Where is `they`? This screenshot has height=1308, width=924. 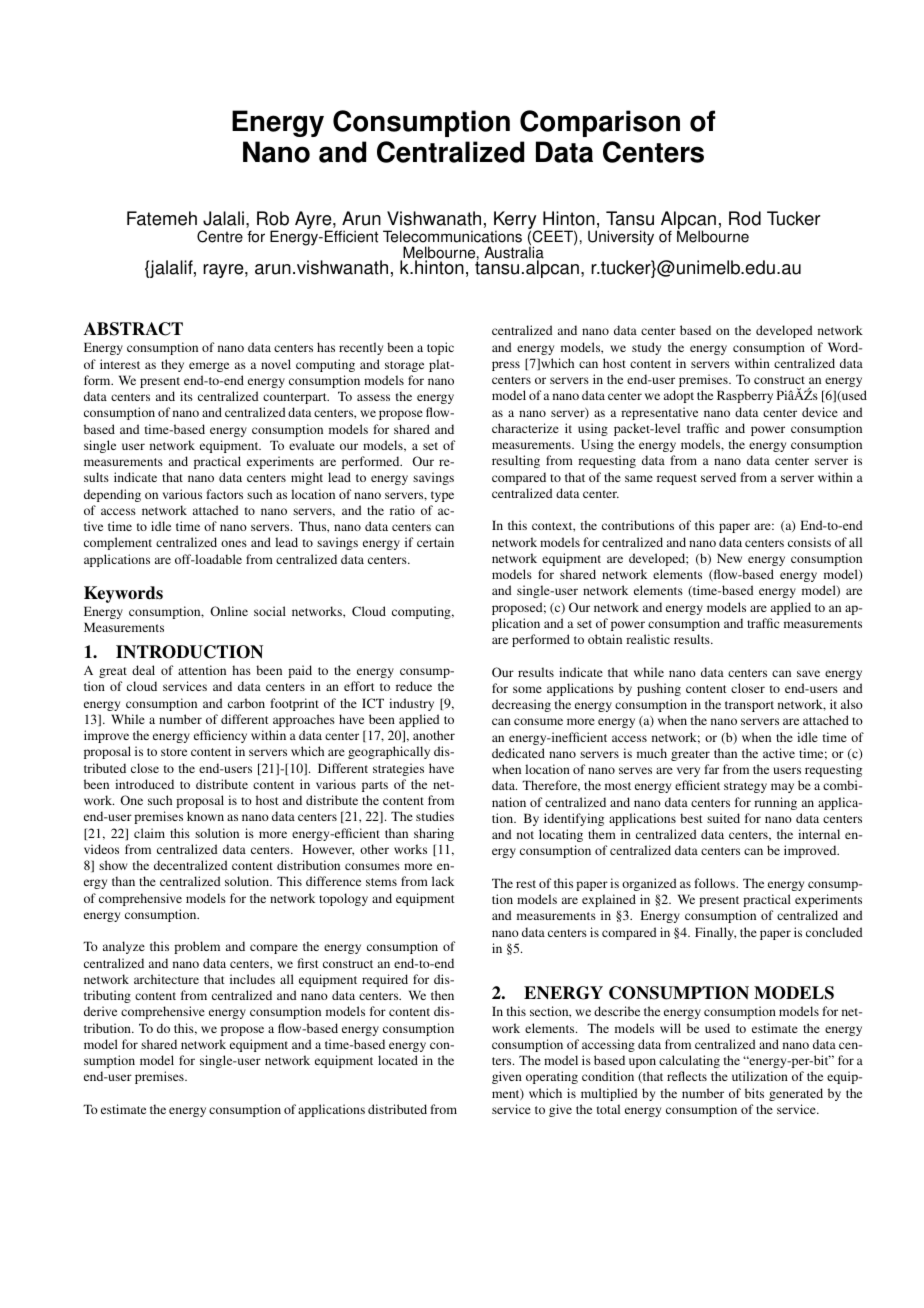 they is located at coordinates (172, 365).
